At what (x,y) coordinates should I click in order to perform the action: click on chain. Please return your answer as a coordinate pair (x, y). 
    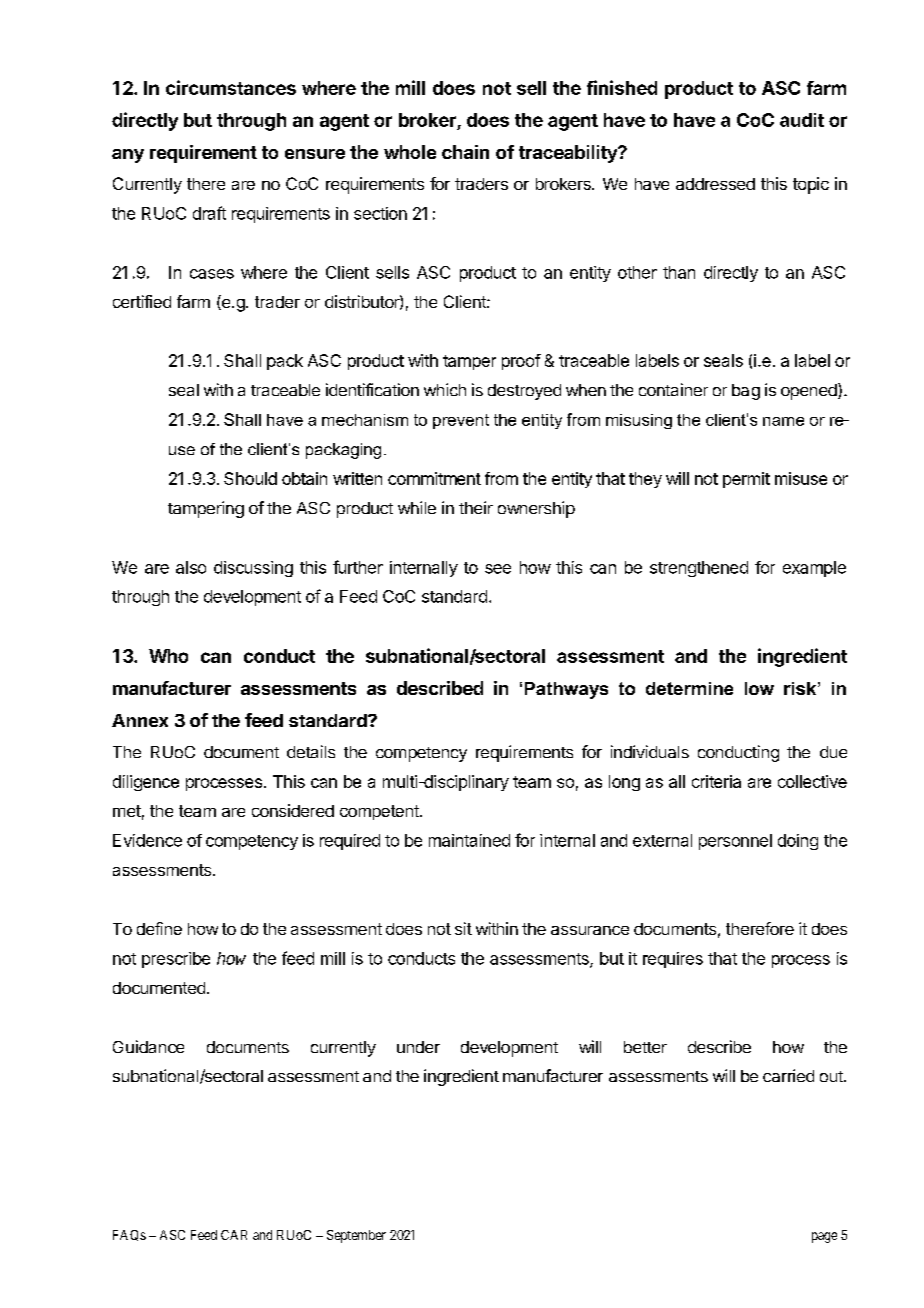
    Looking at the image, I should click on (465, 152).
